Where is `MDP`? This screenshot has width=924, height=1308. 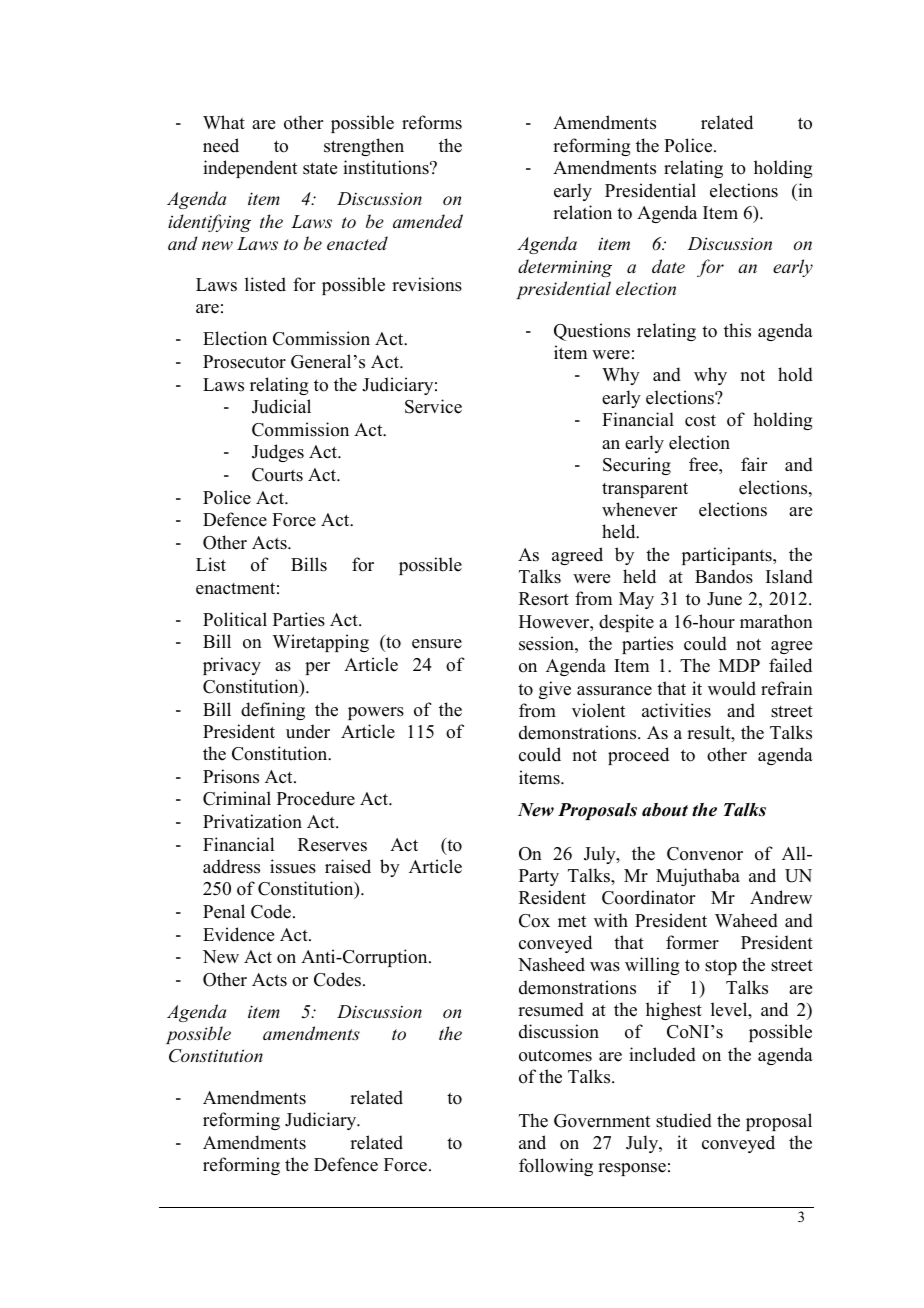
MDP is located at coordinates (739, 665).
